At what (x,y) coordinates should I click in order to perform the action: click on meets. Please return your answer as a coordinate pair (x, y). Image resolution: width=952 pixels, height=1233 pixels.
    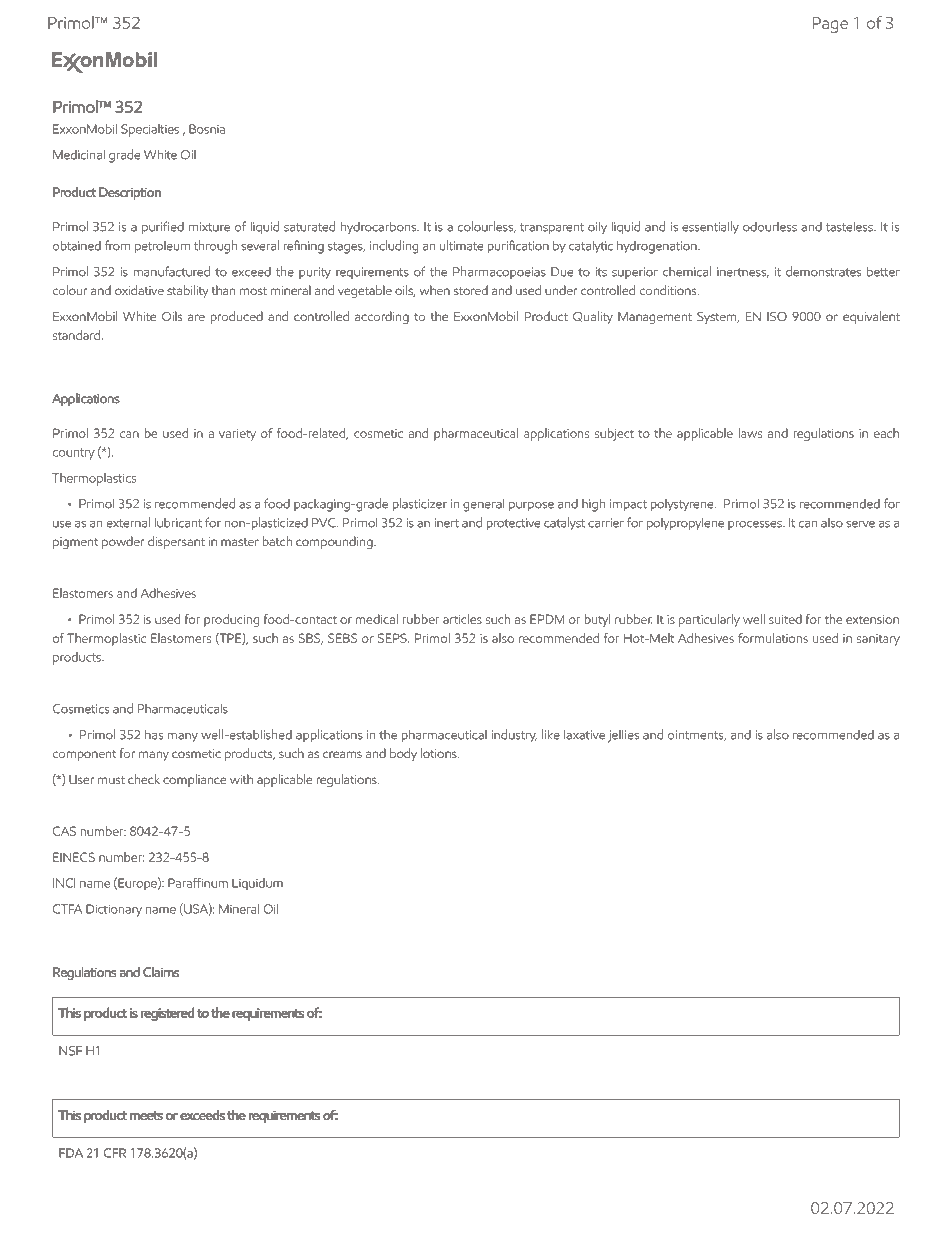
    Looking at the image, I should click on (146, 1115).
